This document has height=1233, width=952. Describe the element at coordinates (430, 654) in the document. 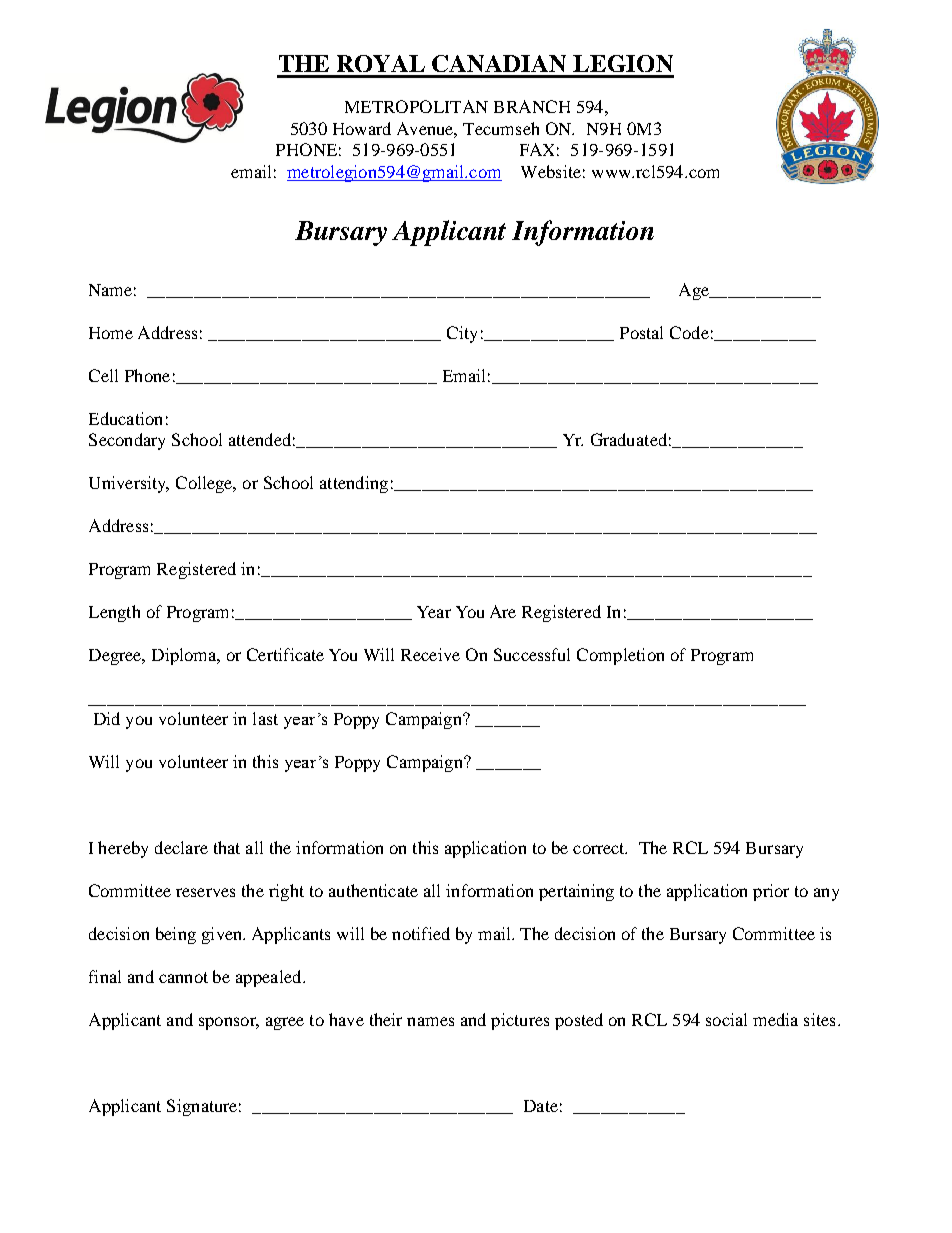

I see `Receive` at that location.
